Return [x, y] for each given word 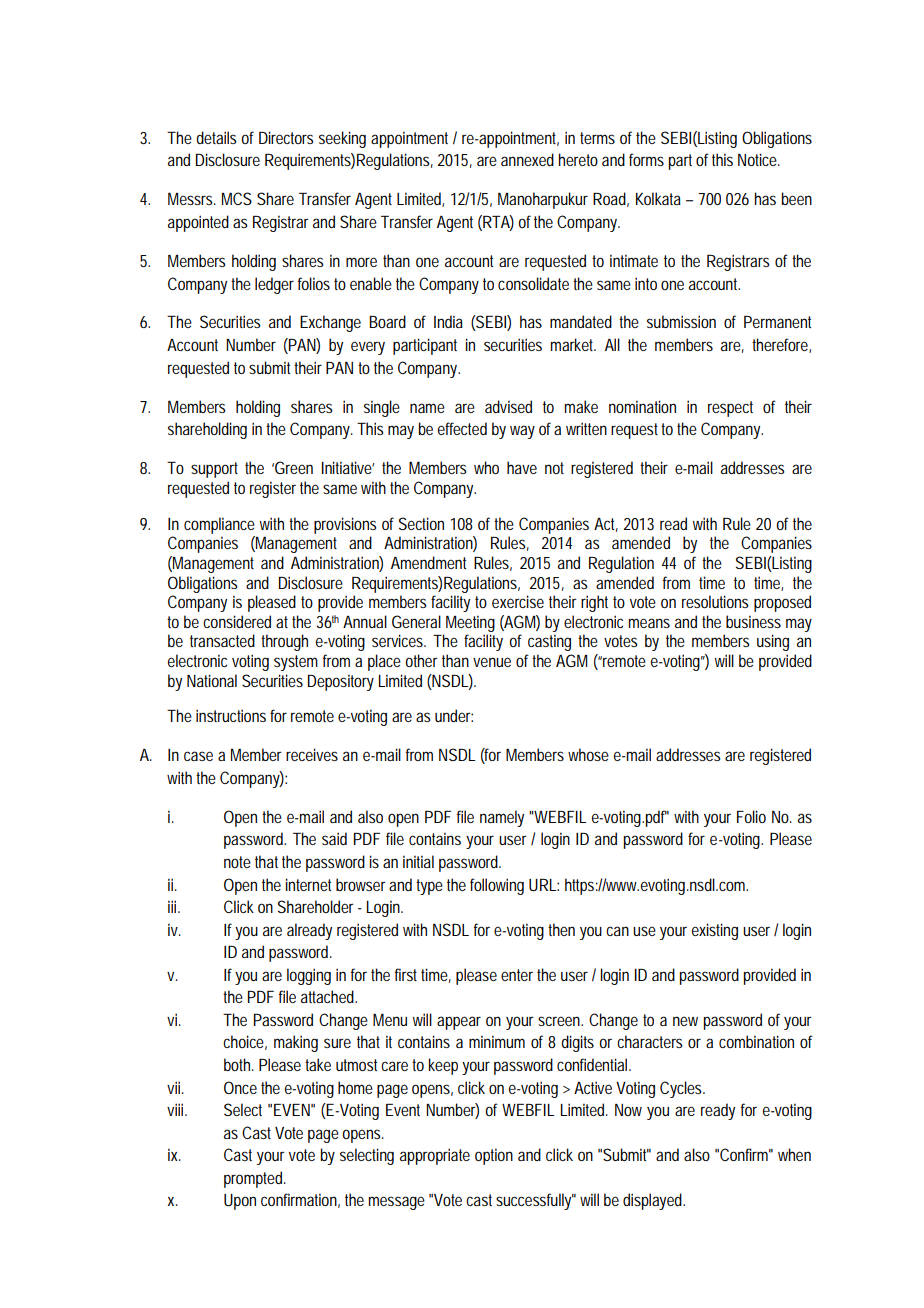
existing [715, 931]
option [494, 1156]
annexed [527, 159]
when [794, 1154]
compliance [219, 525]
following [497, 886]
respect [730, 409]
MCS [237, 198]
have [522, 467]
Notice [759, 159]
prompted [255, 1179]
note [237, 862]
